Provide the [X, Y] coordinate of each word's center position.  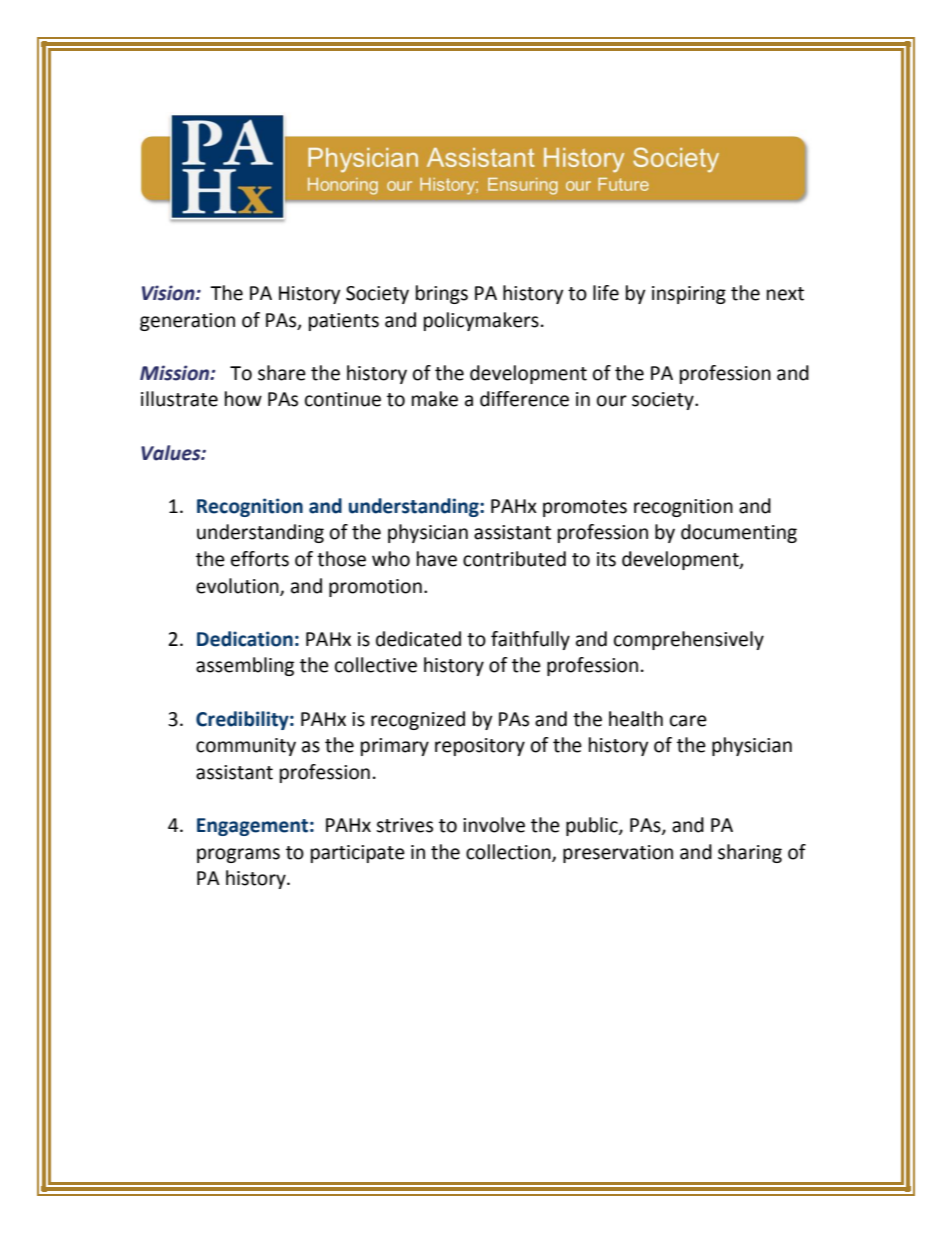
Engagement [252, 827]
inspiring [689, 295]
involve [494, 825]
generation [187, 322]
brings [442, 294]
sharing [750, 853]
